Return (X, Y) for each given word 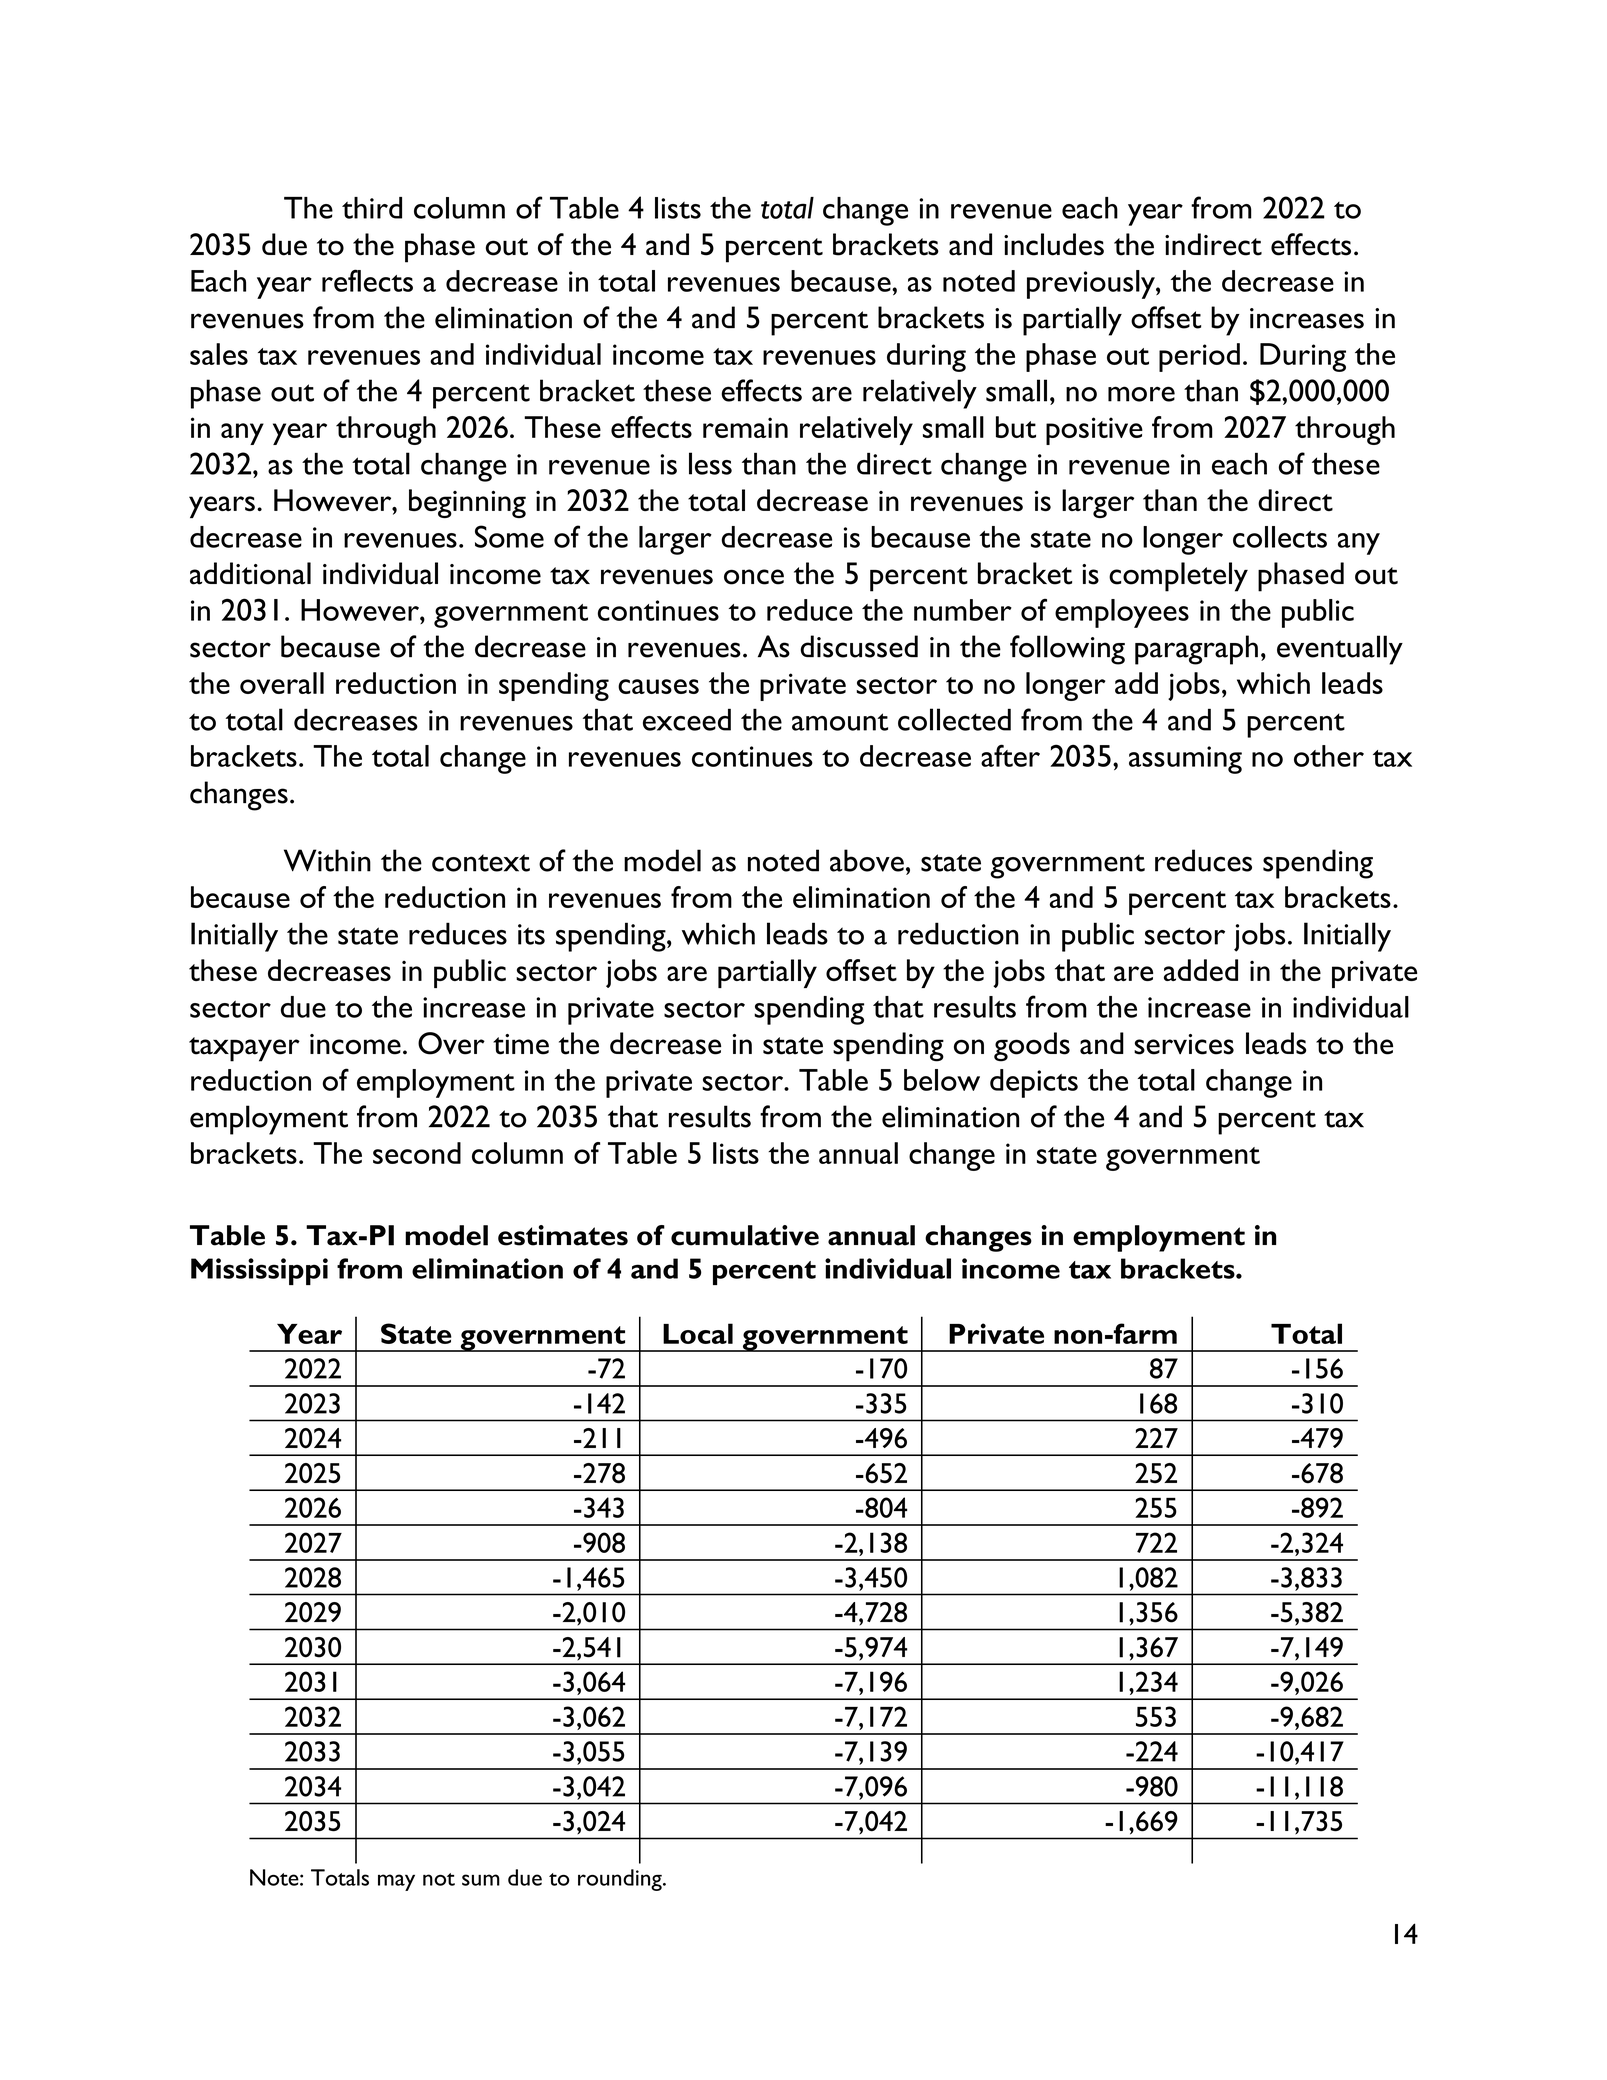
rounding (621, 1880)
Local (698, 1333)
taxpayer (244, 1049)
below (942, 1080)
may (396, 1882)
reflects (367, 280)
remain (745, 427)
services (1184, 1044)
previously (1092, 284)
